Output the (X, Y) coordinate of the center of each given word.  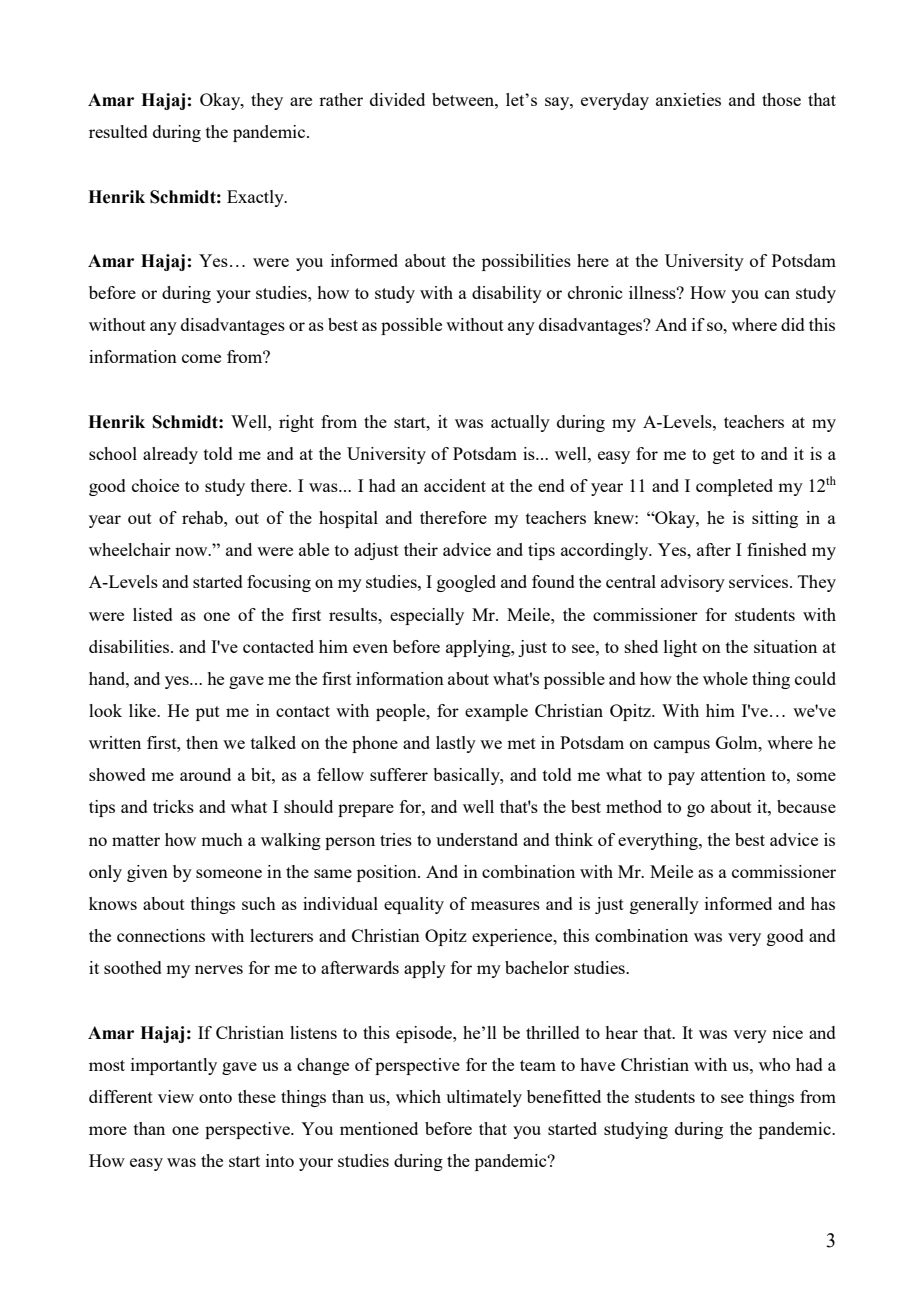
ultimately (484, 1098)
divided (397, 99)
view (176, 1096)
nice (787, 1032)
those (781, 99)
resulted (118, 131)
